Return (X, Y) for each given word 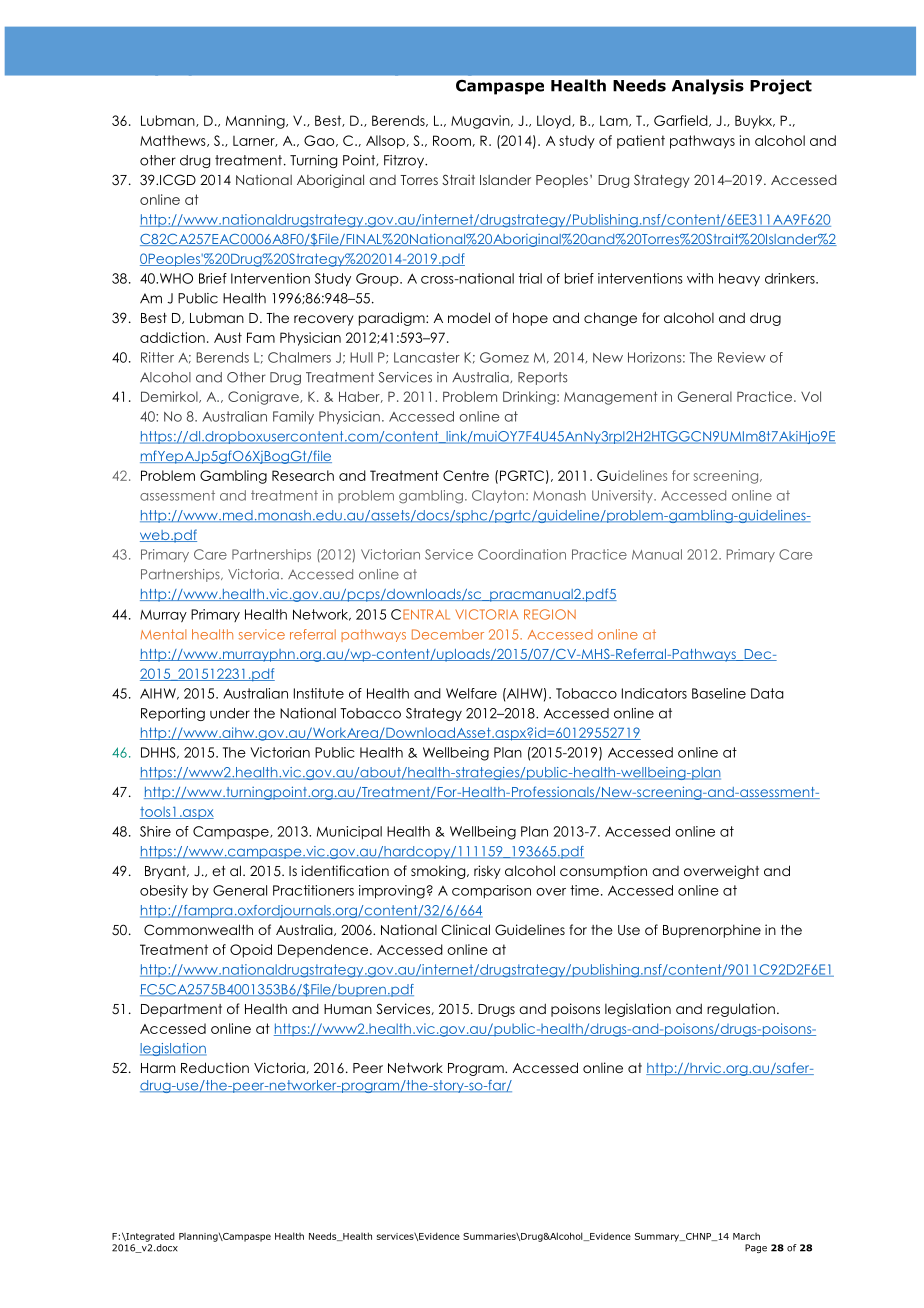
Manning (256, 122)
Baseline (719, 693)
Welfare (471, 693)
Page (756, 1248)
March (746, 1236)
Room (452, 140)
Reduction (215, 1067)
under (230, 713)
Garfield (682, 121)
